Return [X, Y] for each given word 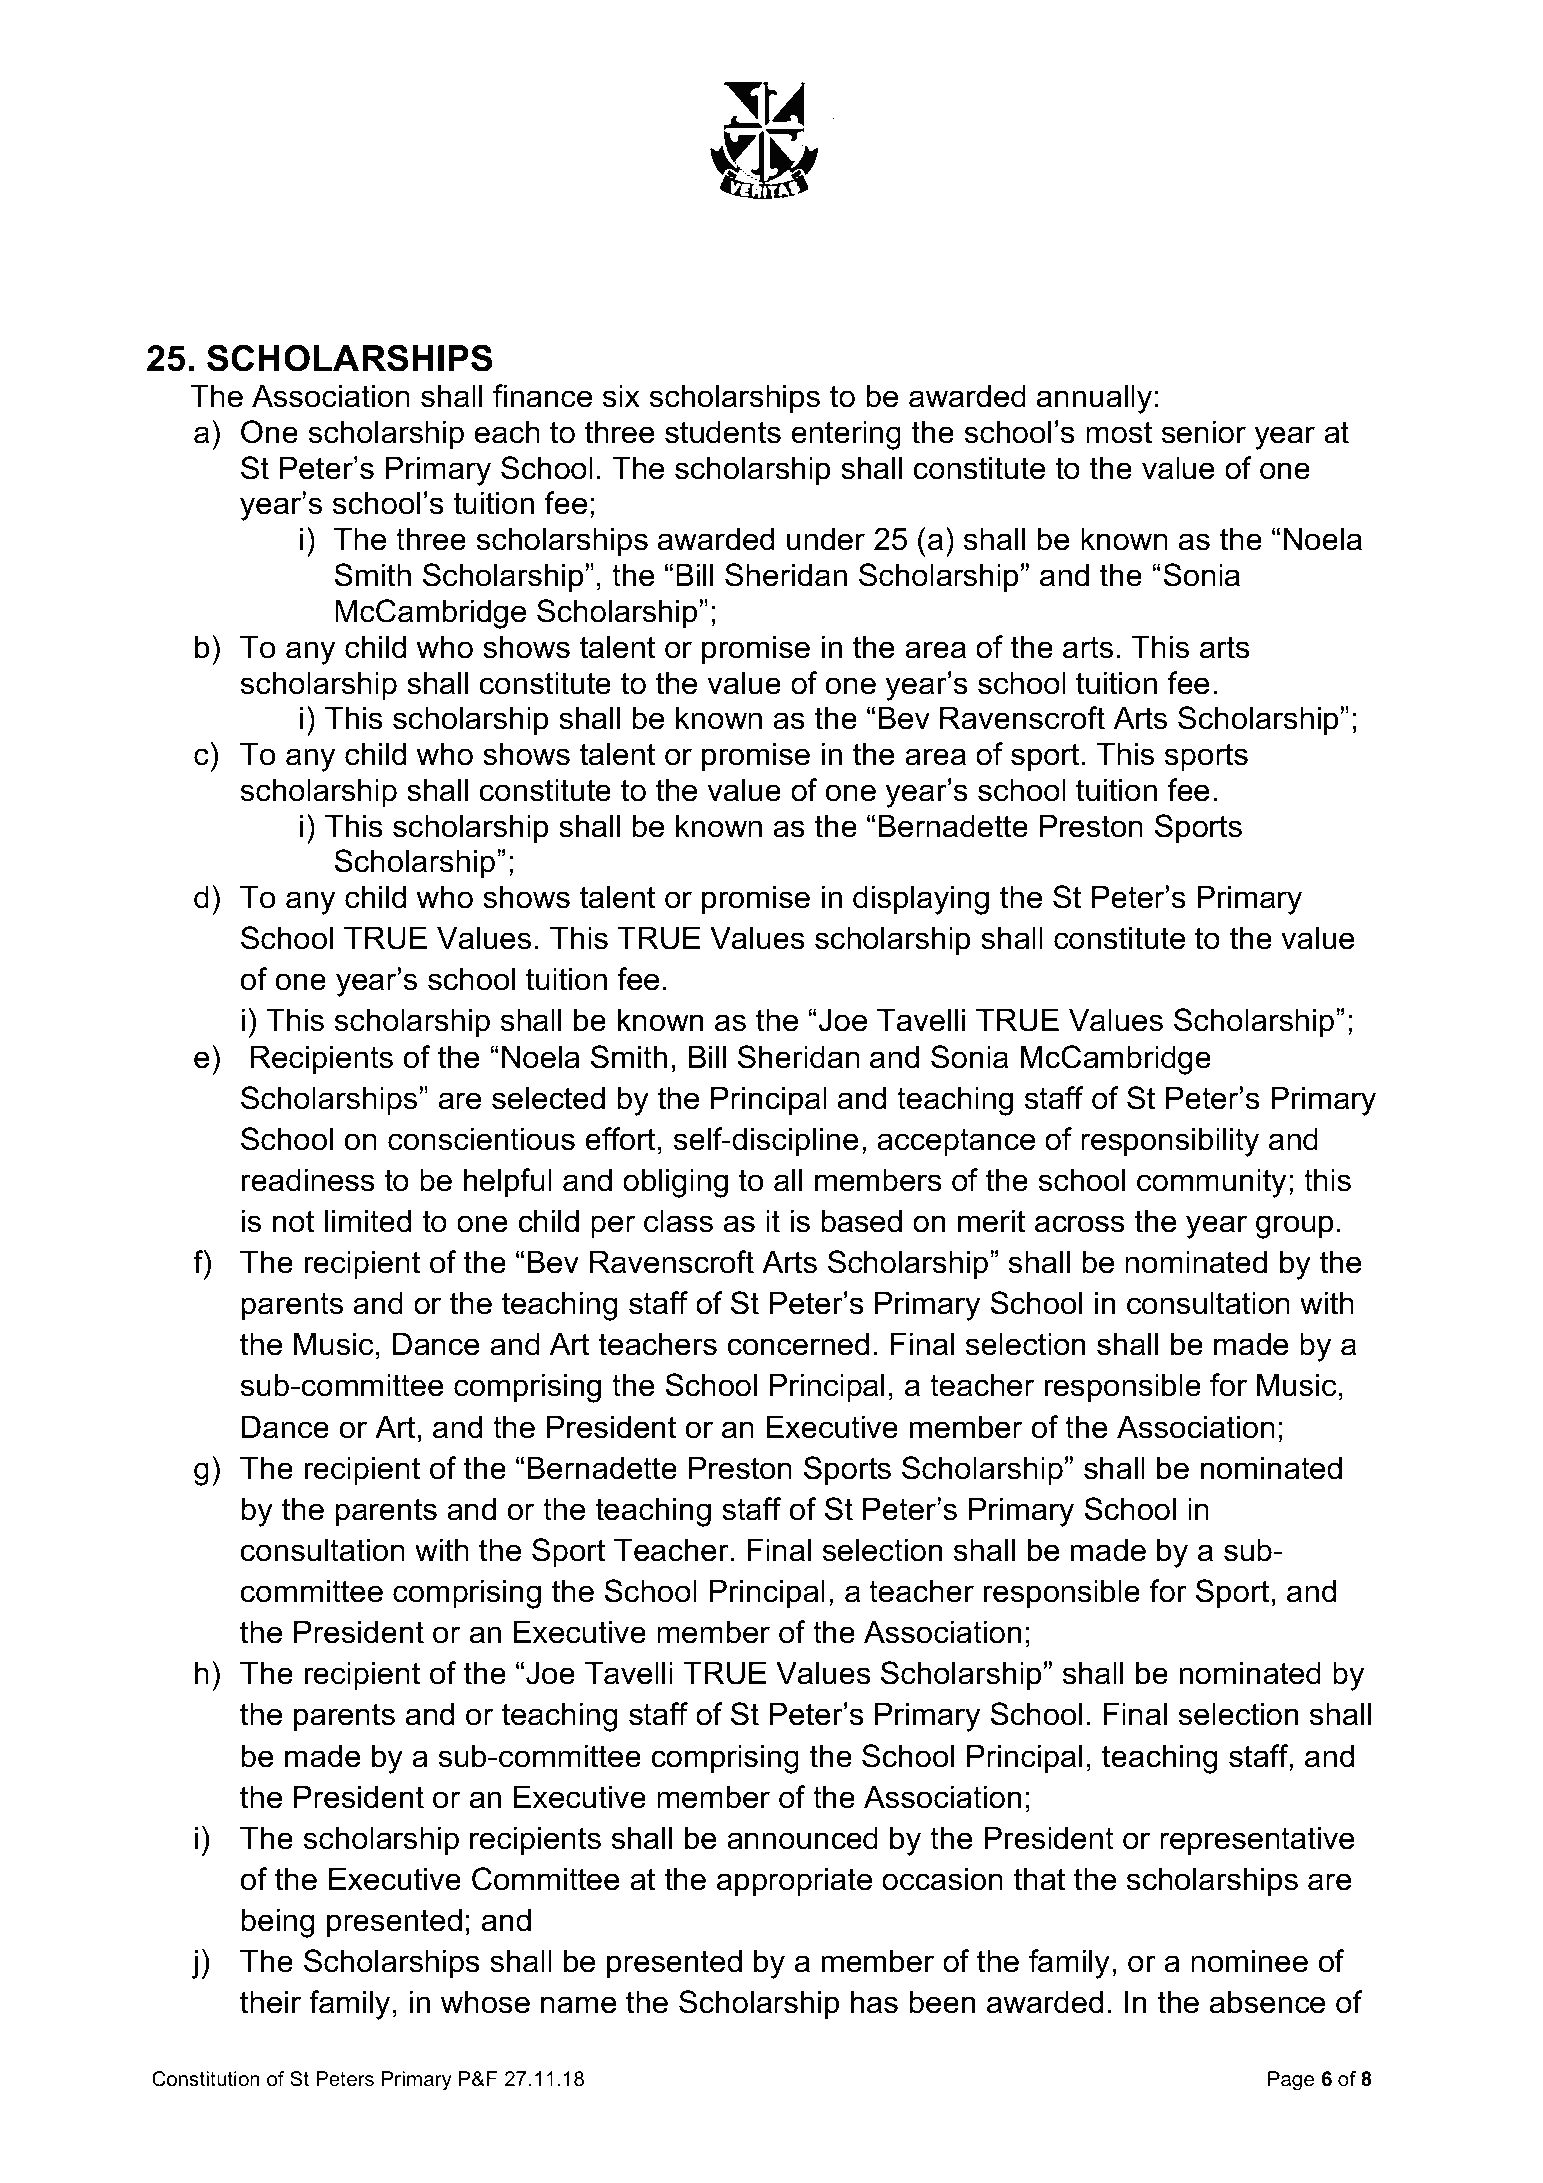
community [1211, 1183]
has [874, 2002]
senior [1204, 432]
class [678, 1221]
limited [368, 1221]
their [270, 2002]
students [723, 432]
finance [542, 396]
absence [1267, 2002]
